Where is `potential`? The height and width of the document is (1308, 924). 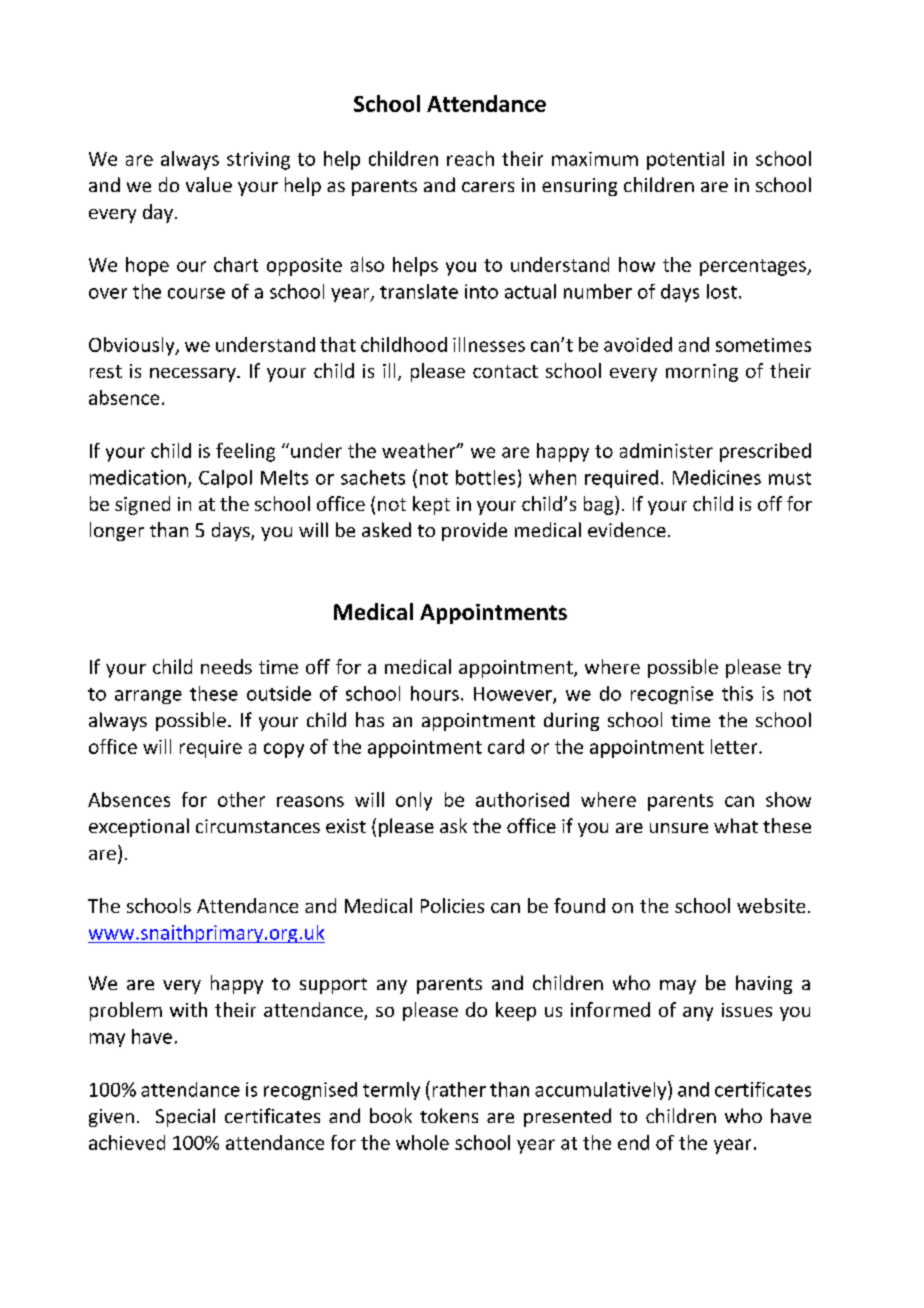 potential is located at coordinates (685, 160).
